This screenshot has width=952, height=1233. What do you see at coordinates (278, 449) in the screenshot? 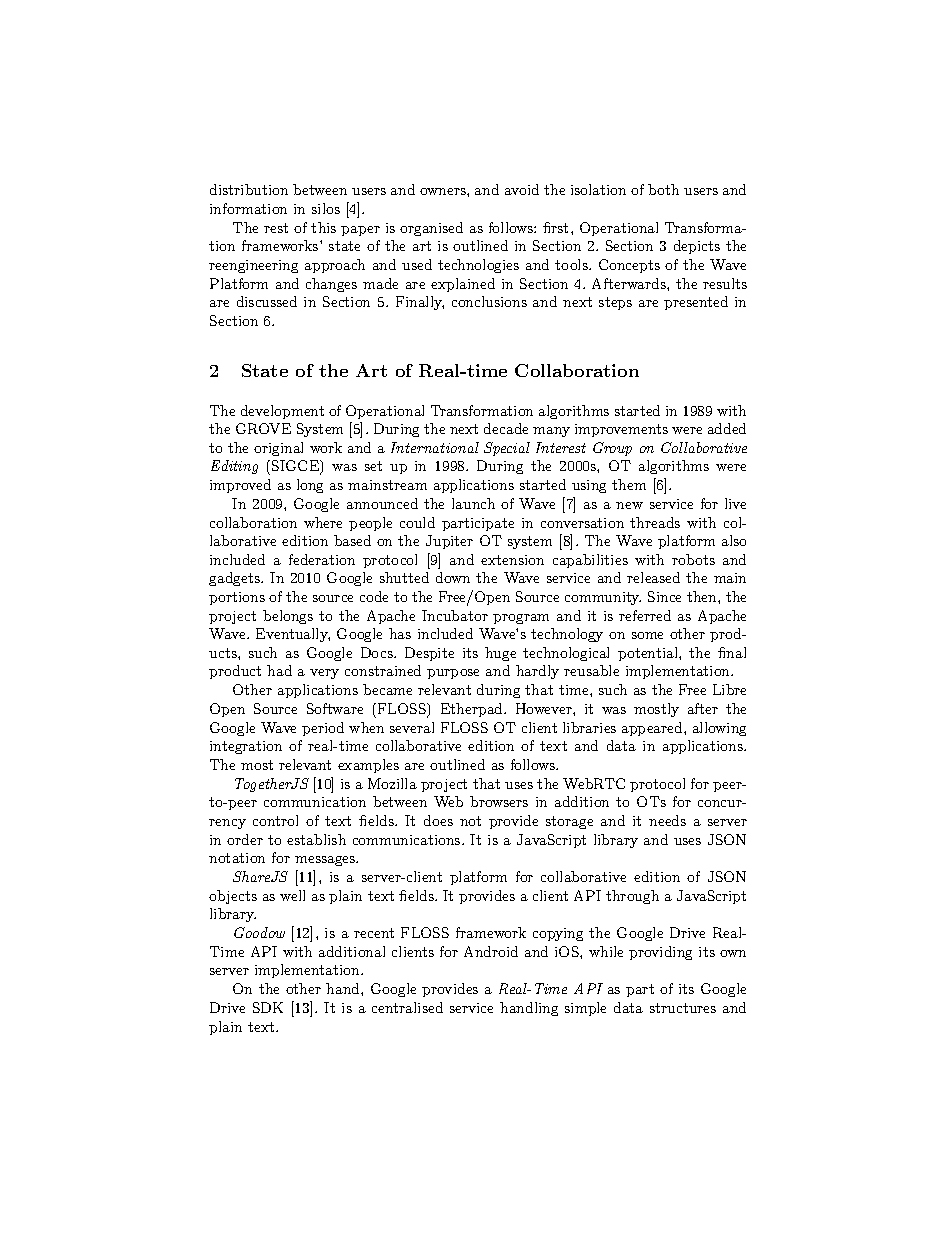
I see `original` at bounding box center [278, 449].
